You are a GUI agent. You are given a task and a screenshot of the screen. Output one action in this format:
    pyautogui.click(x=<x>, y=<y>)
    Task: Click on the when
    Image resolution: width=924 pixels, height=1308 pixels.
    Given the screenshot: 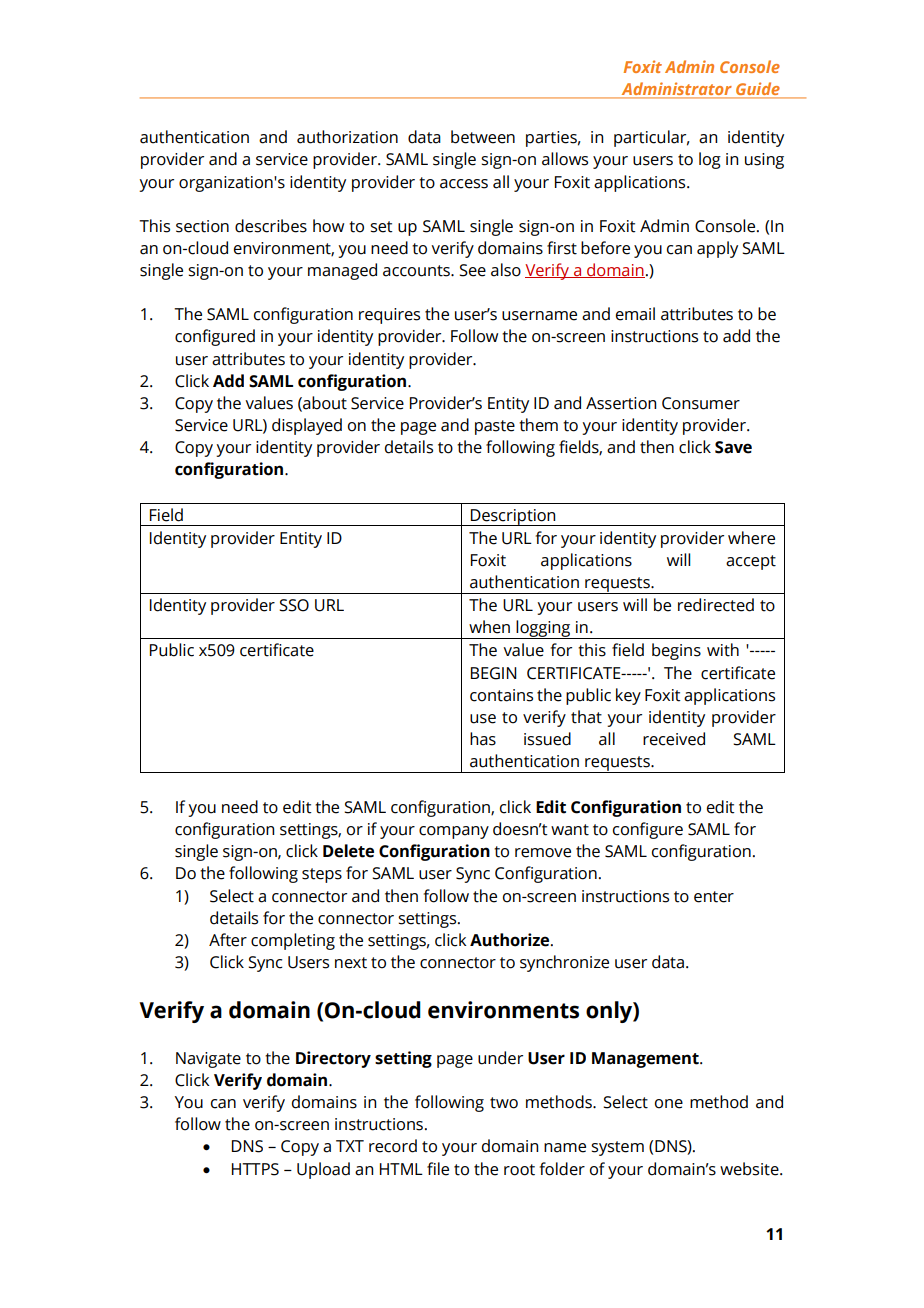 What is the action you would take?
    pyautogui.click(x=489, y=627)
